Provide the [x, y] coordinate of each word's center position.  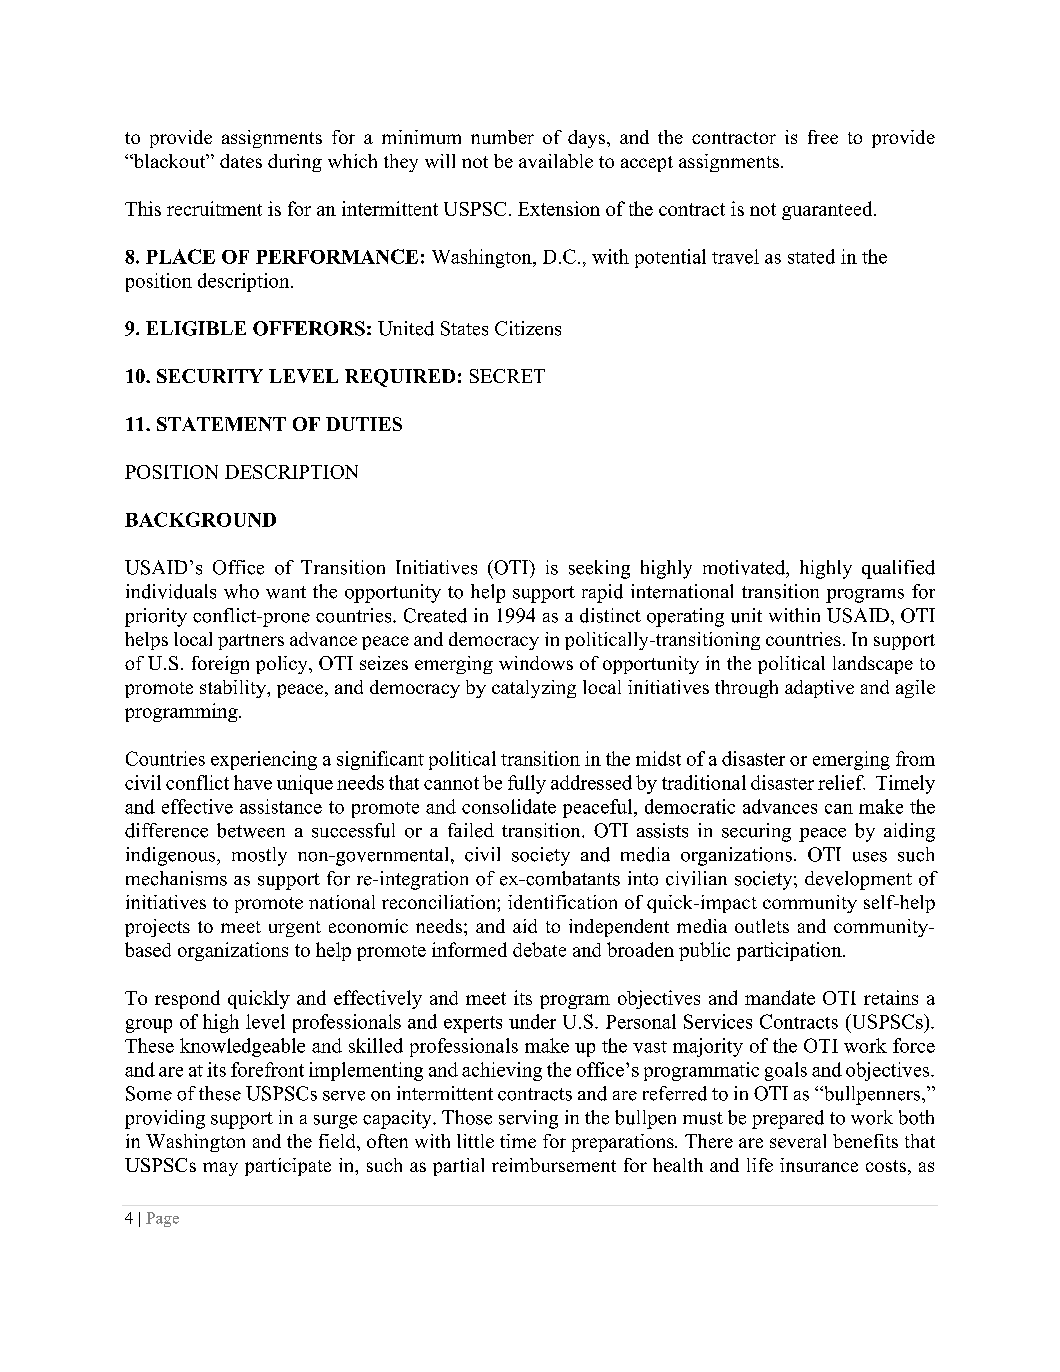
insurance [819, 1165]
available [556, 161]
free [823, 137]
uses [870, 857]
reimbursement [554, 1165]
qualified [898, 569]
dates [241, 161]
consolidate [509, 806]
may [220, 1169]
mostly [259, 856]
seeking [599, 569]
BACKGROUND [200, 519]
